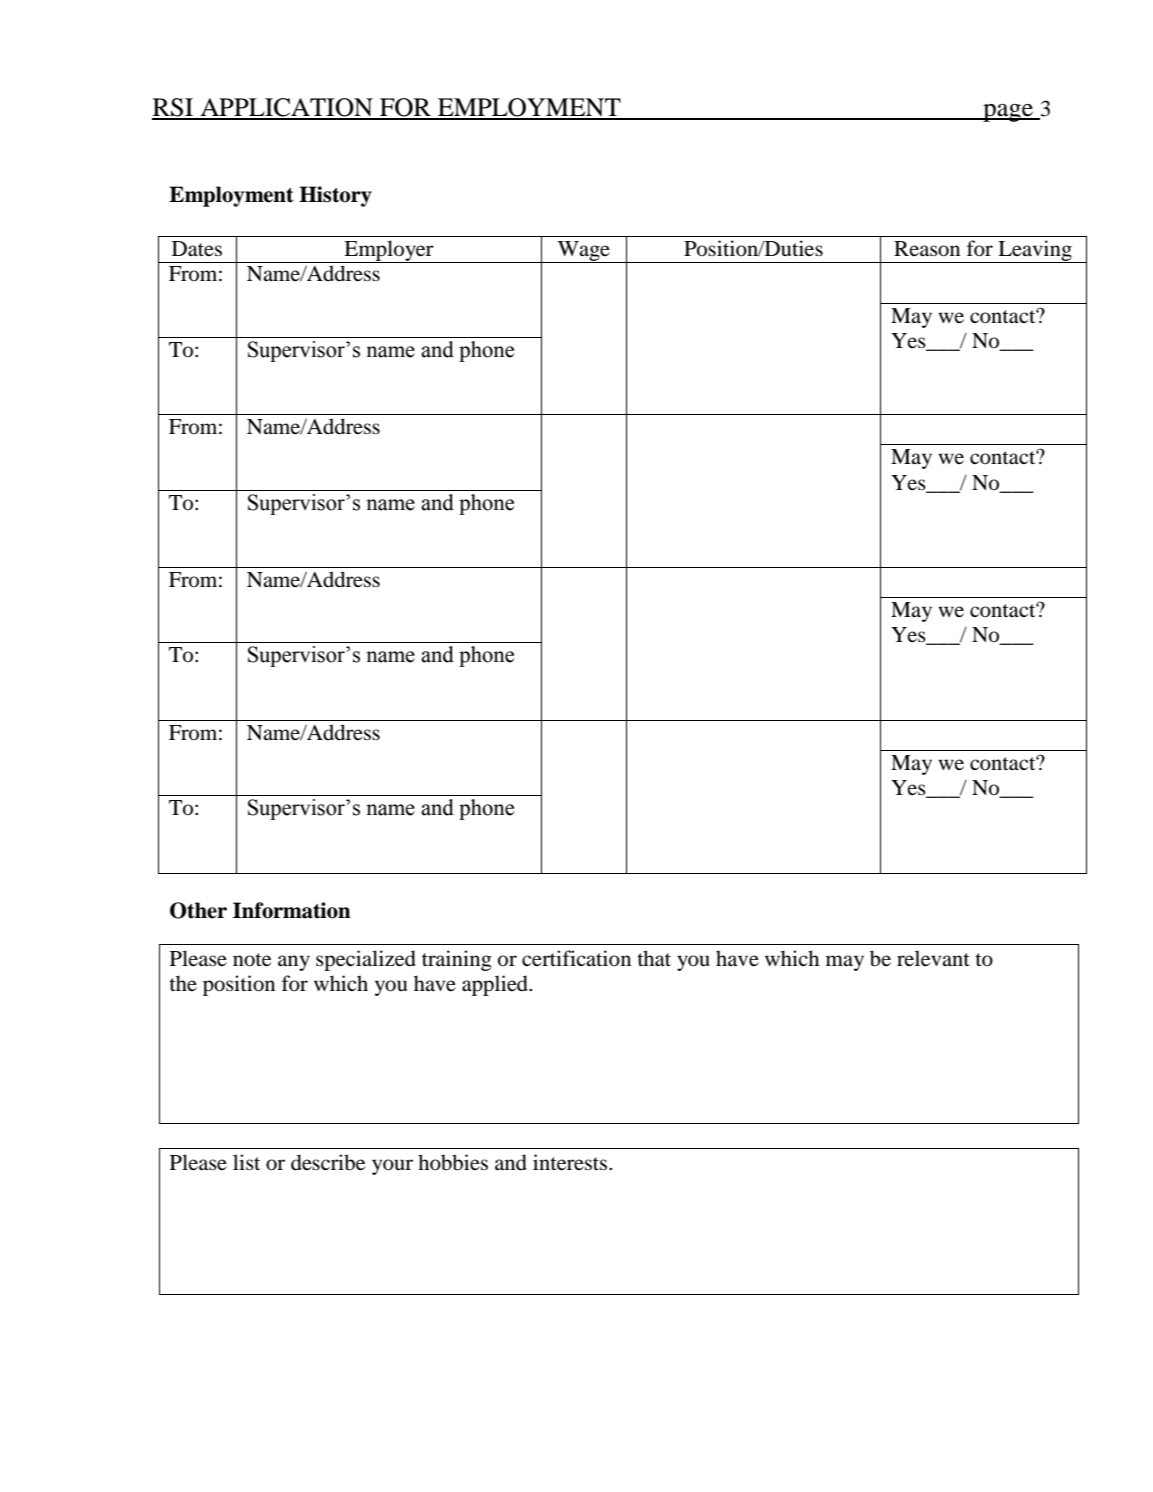 Image resolution: width=1153 pixels, height=1492 pixels. I want to click on relevant, so click(933, 958).
